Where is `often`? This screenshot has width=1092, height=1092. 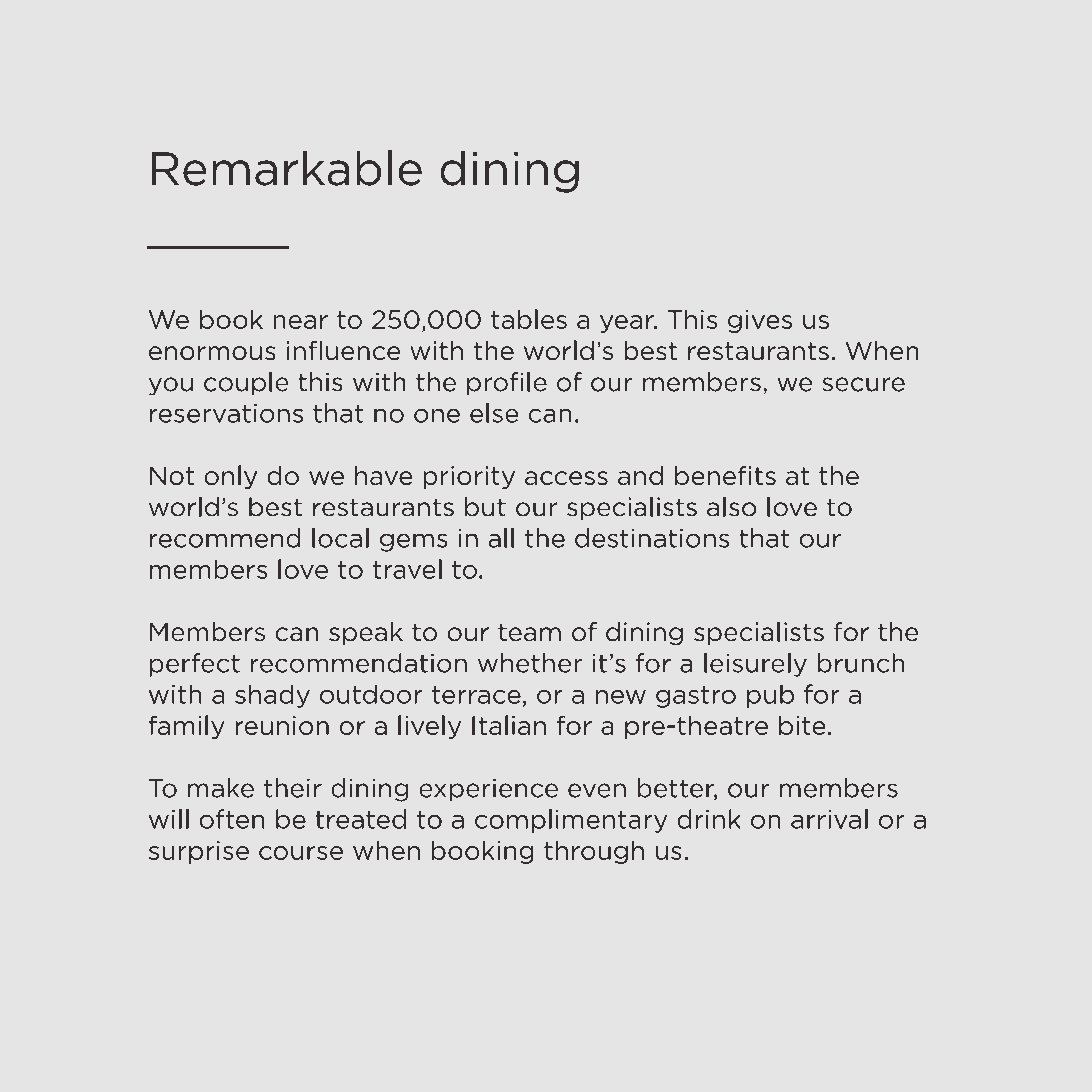
often is located at coordinates (231, 819).
